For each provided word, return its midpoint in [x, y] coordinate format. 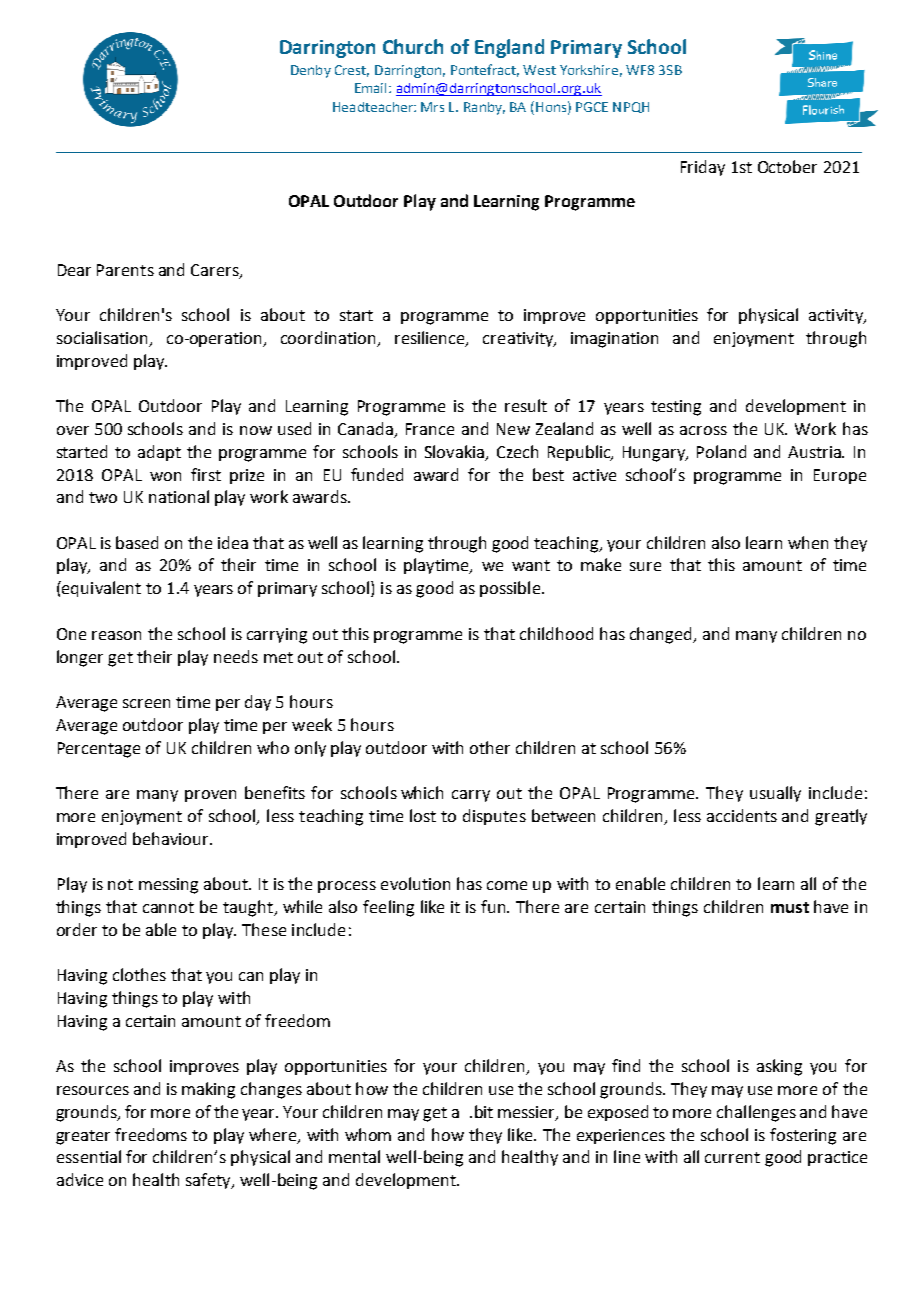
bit [484, 1111]
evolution [415, 883]
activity [837, 316]
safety [209, 1181]
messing [168, 886]
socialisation [103, 339]
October [787, 166]
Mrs [432, 107]
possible [511, 589]
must [790, 907]
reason [116, 635]
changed [662, 635]
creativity [519, 339]
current [732, 1157]
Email [372, 88]
